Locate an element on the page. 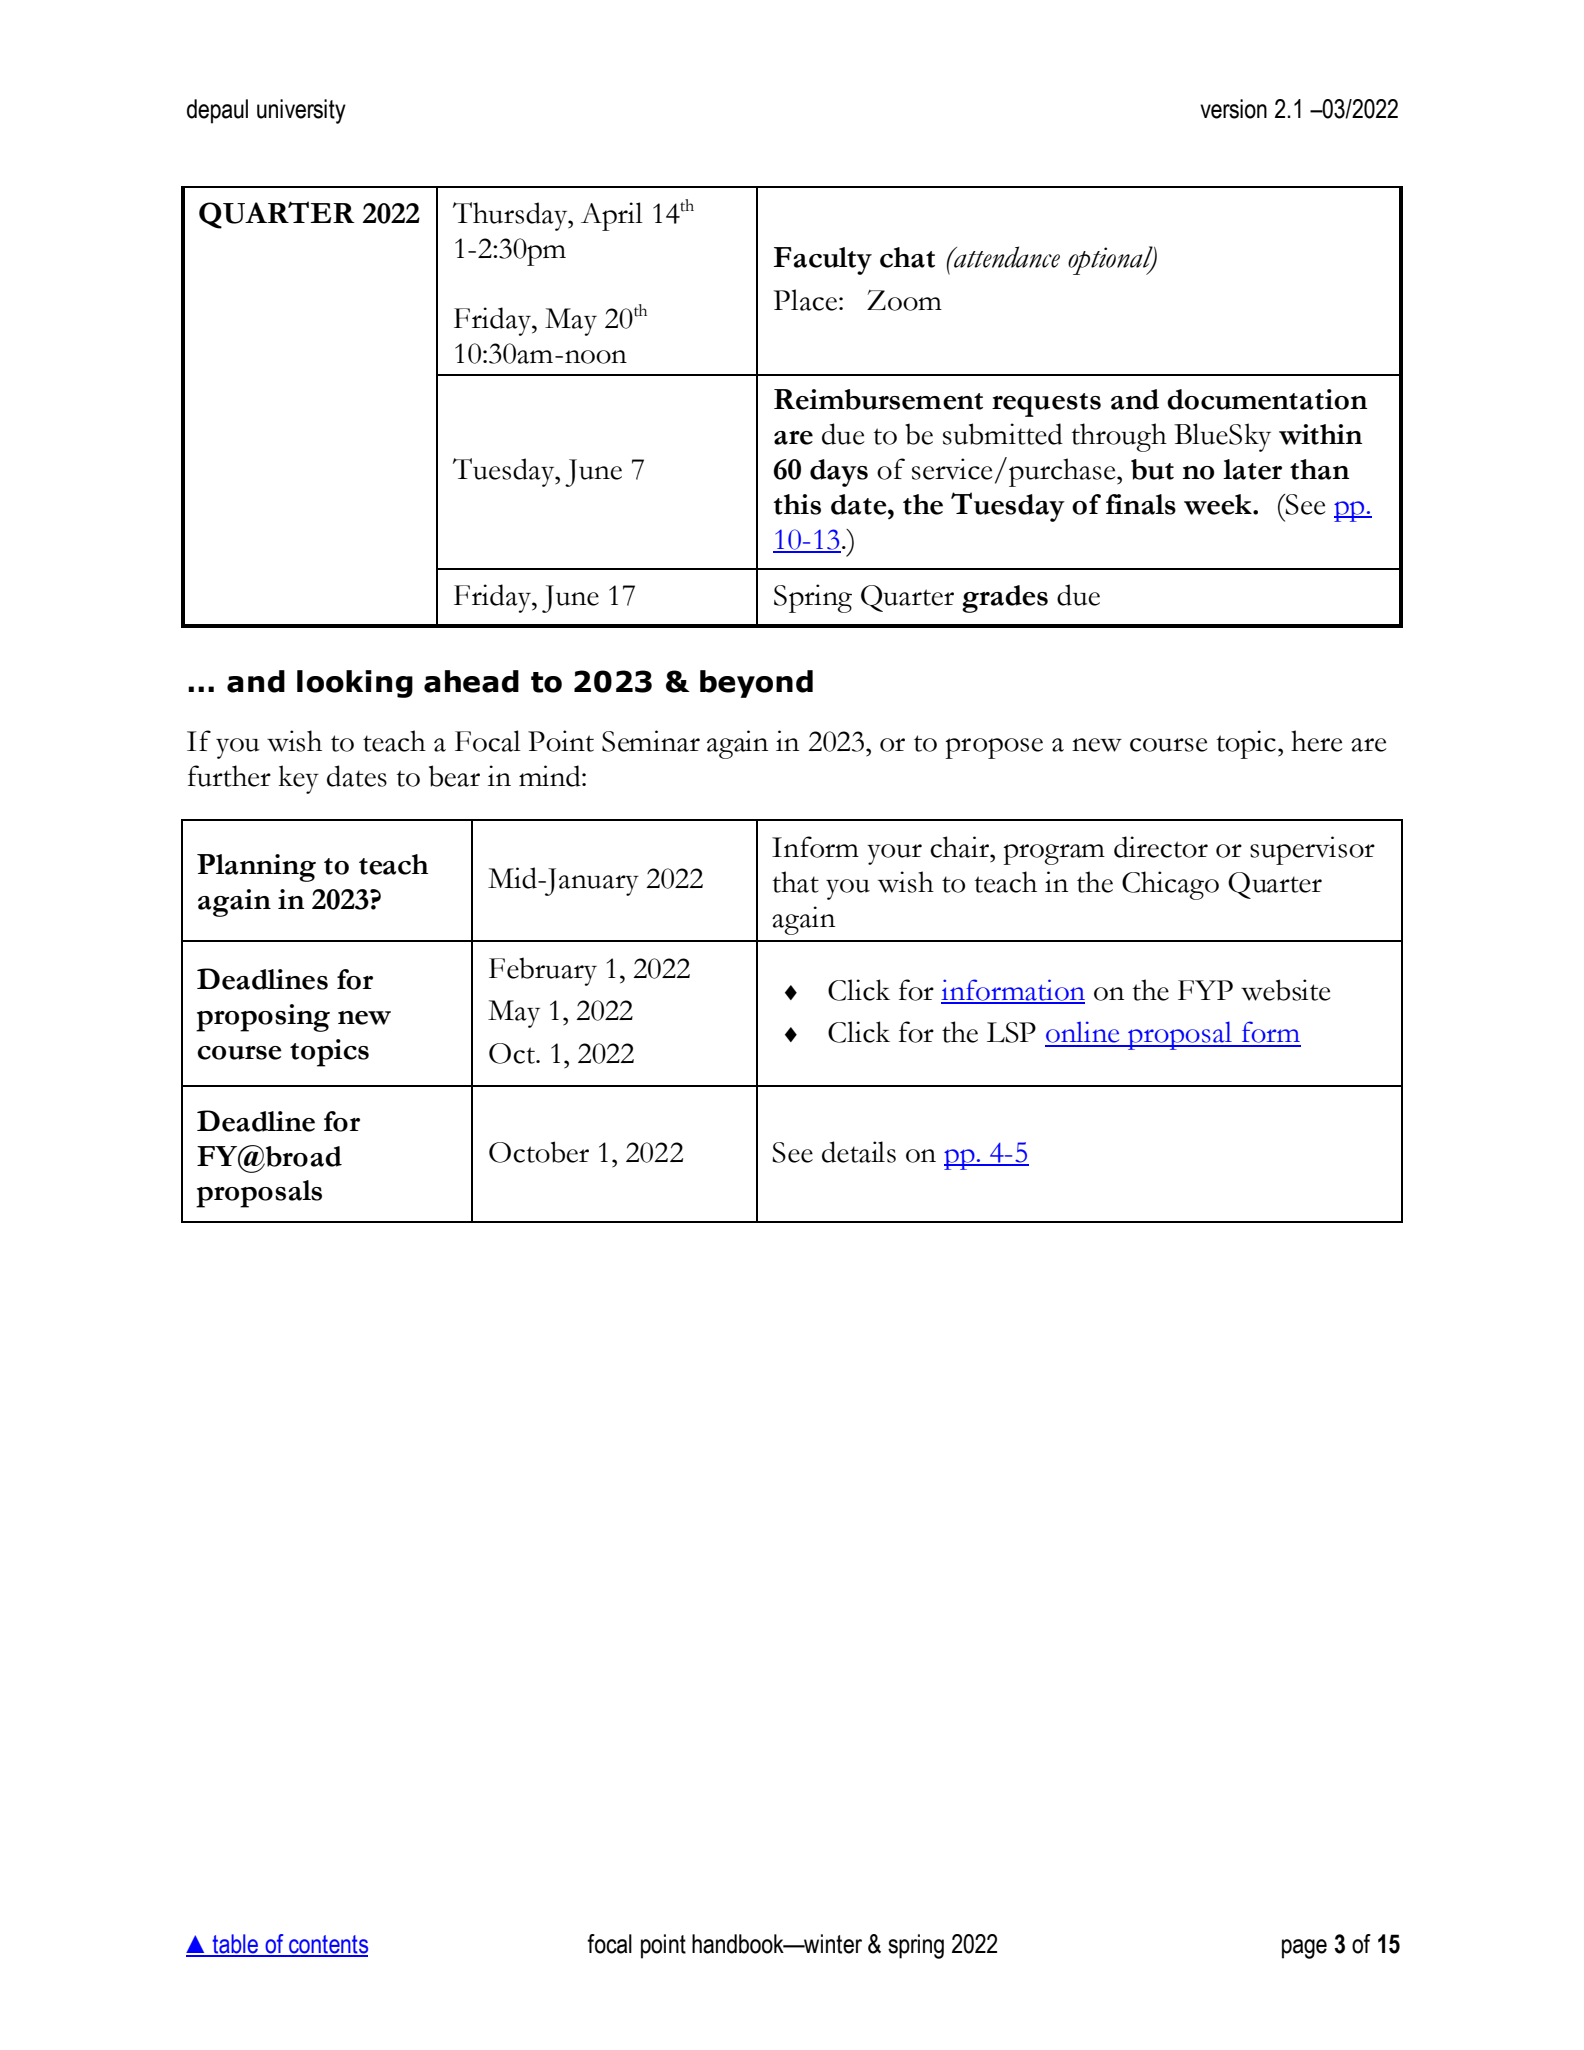  contents is located at coordinates (327, 1945).
